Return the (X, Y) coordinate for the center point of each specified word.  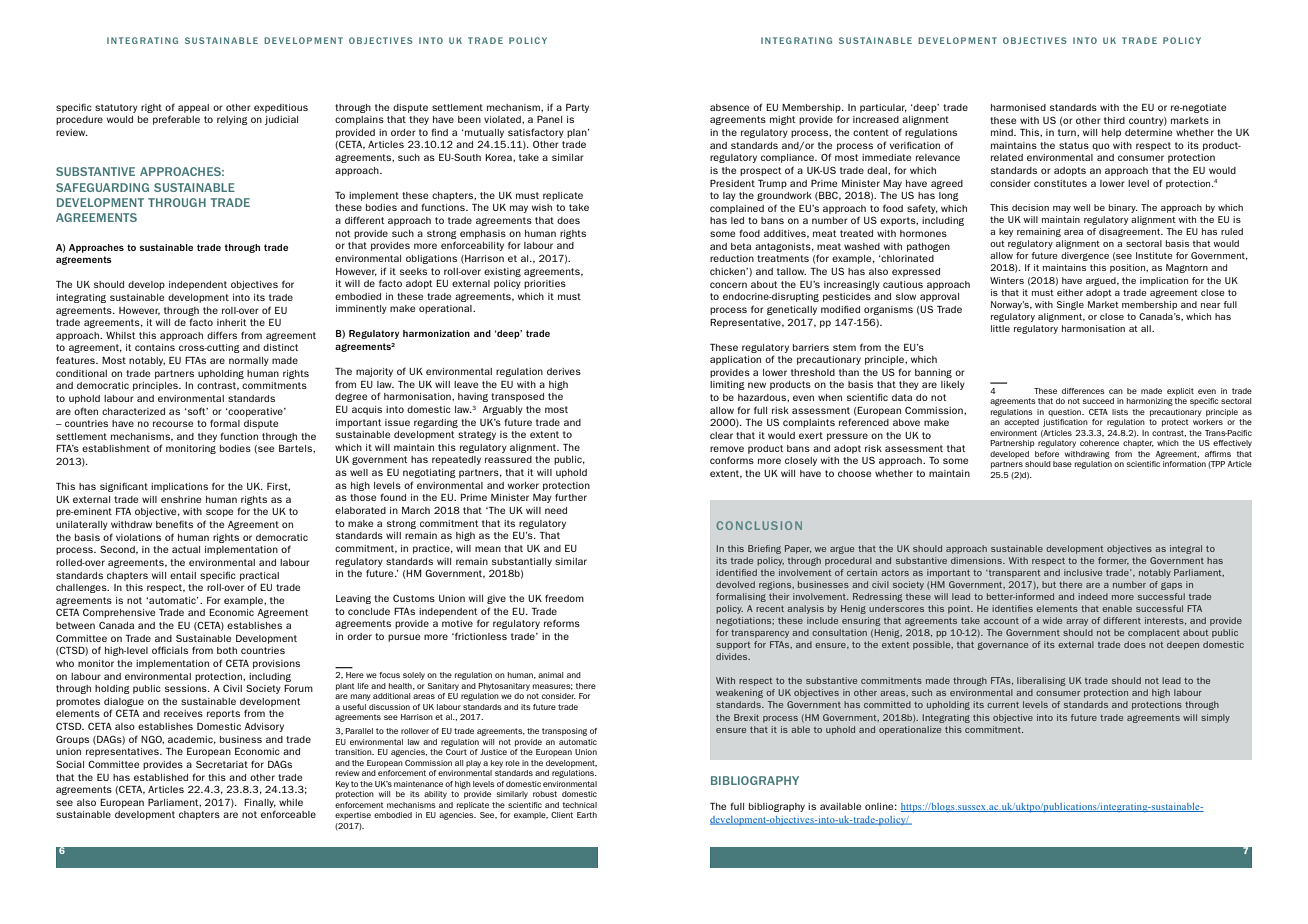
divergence (1085, 256)
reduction (732, 258)
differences (1083, 391)
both (227, 650)
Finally (260, 803)
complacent (1154, 633)
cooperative (255, 412)
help (1111, 133)
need (556, 510)
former (1113, 561)
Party (577, 108)
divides (733, 656)
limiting (727, 385)
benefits (174, 524)
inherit (232, 322)
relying (232, 120)
